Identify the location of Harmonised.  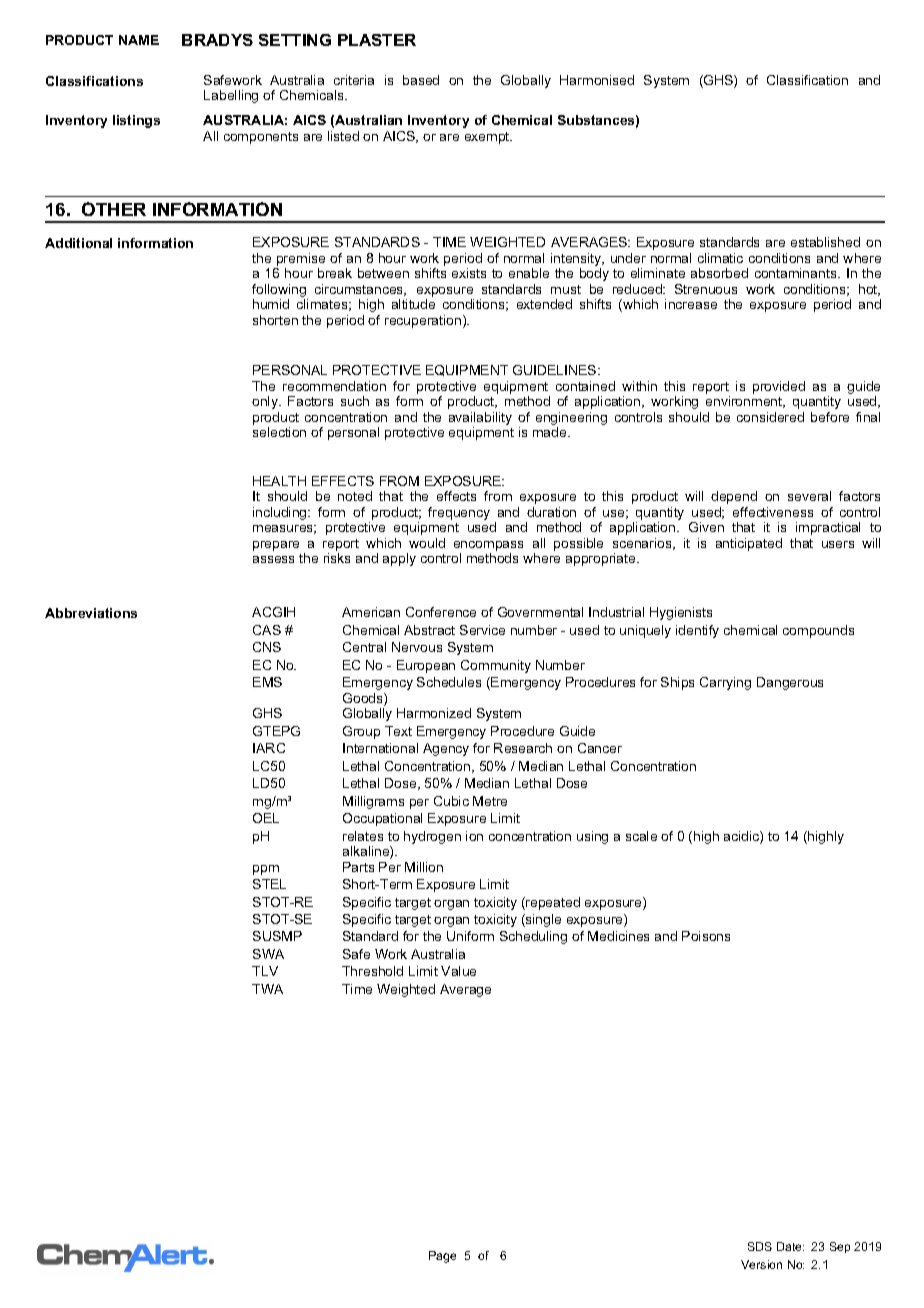
(597, 80).
